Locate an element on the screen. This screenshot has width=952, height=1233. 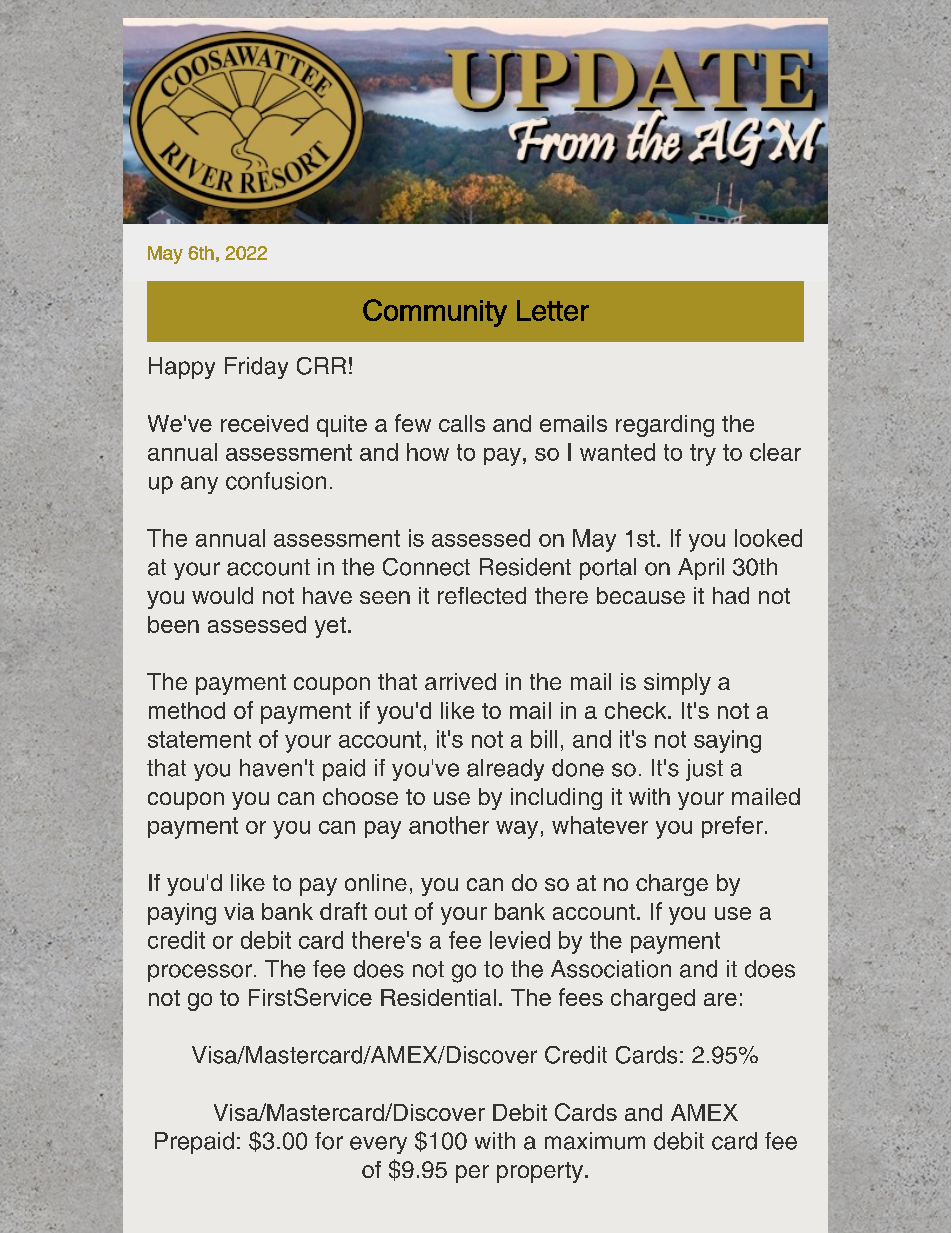
saying is located at coordinates (727, 741).
